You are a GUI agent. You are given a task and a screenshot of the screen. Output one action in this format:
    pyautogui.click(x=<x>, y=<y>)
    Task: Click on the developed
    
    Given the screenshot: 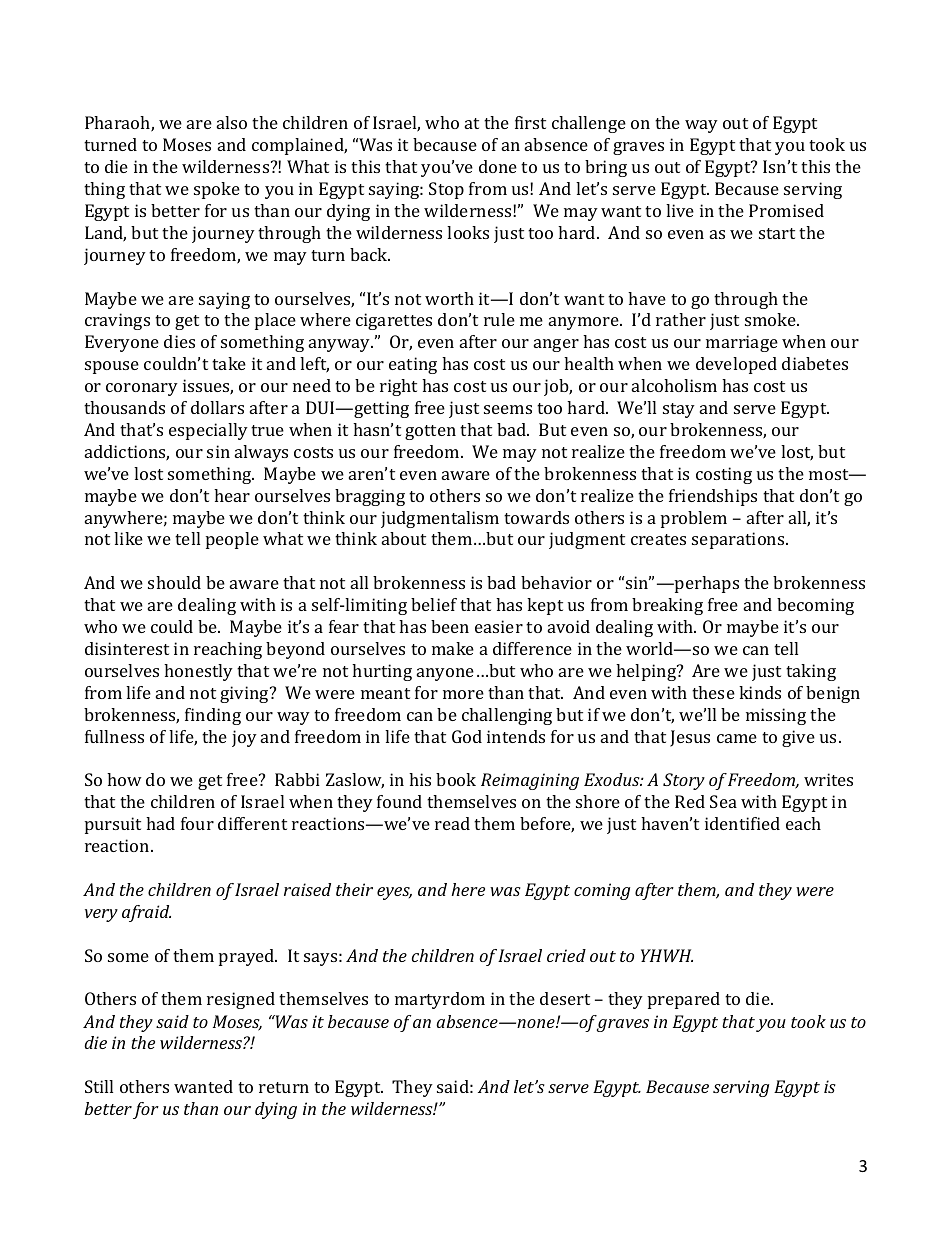 What is the action you would take?
    pyautogui.click(x=736, y=365)
